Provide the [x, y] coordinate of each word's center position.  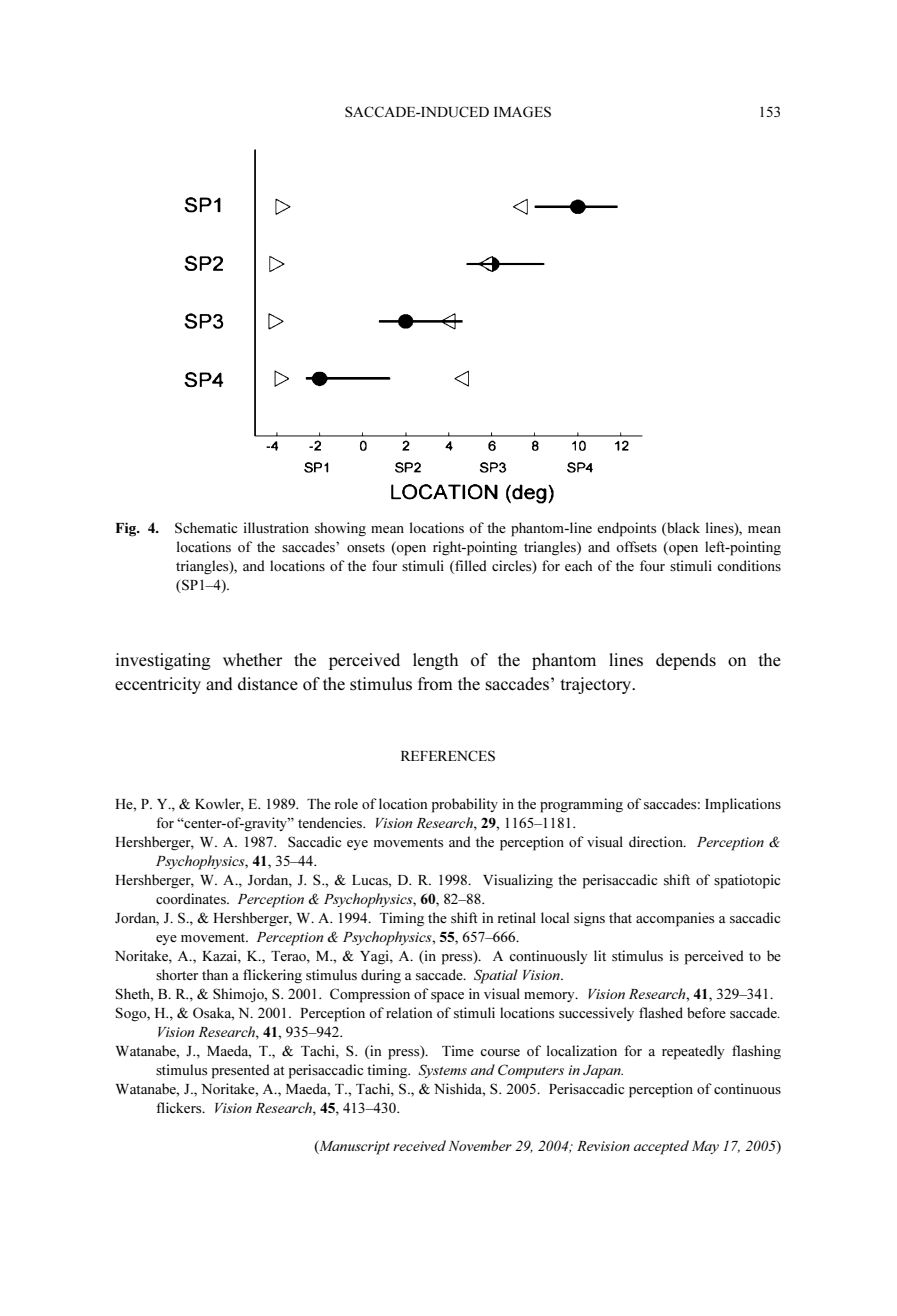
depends [686, 661]
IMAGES [522, 112]
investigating [163, 661]
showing [340, 529]
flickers [180, 1108]
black [682, 527]
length [435, 661]
